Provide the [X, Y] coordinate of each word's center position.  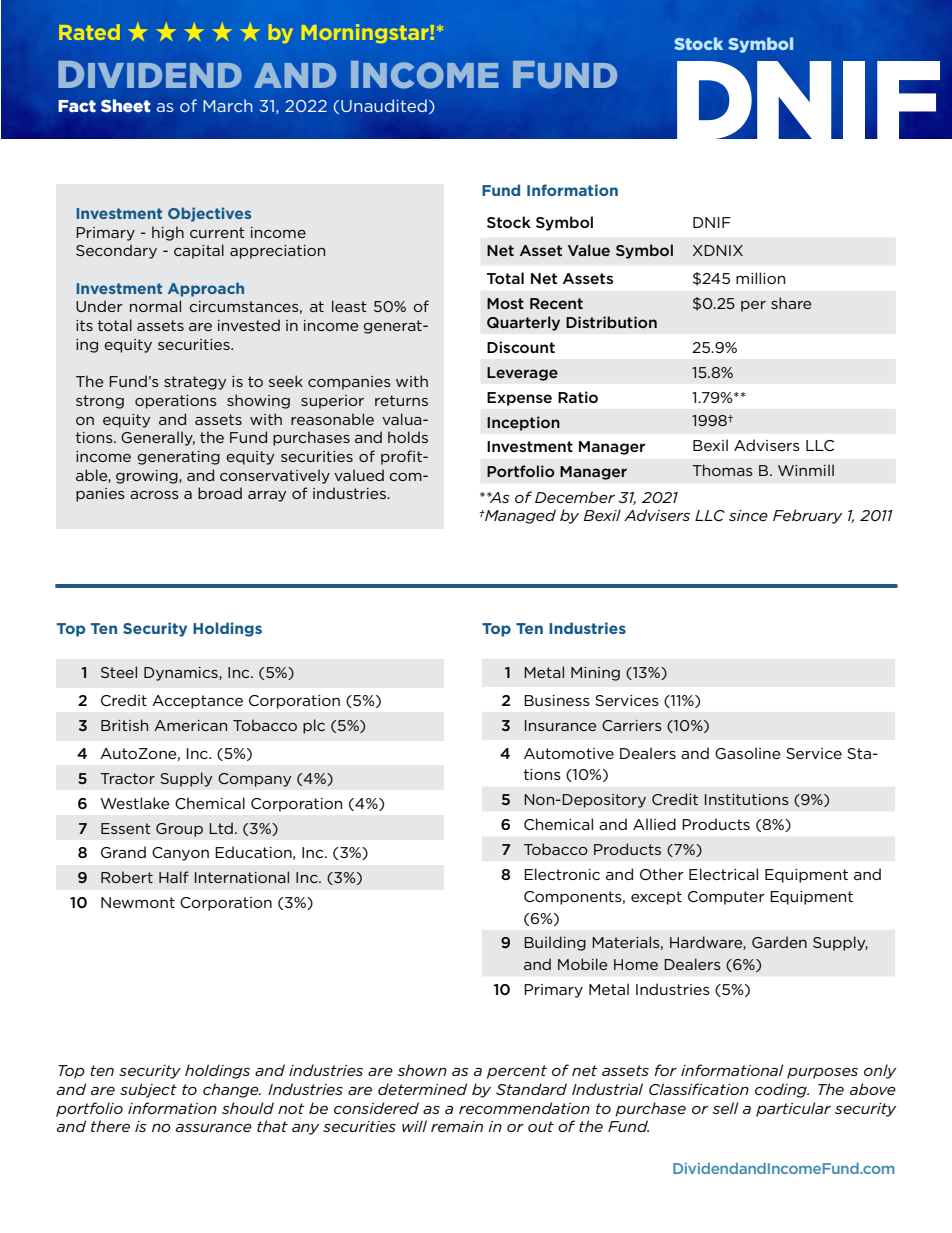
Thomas [722, 470]
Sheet [125, 105]
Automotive [569, 753]
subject [148, 1090]
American [190, 725]
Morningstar [366, 33]
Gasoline [748, 753]
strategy [195, 383]
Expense [519, 399]
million [760, 278]
